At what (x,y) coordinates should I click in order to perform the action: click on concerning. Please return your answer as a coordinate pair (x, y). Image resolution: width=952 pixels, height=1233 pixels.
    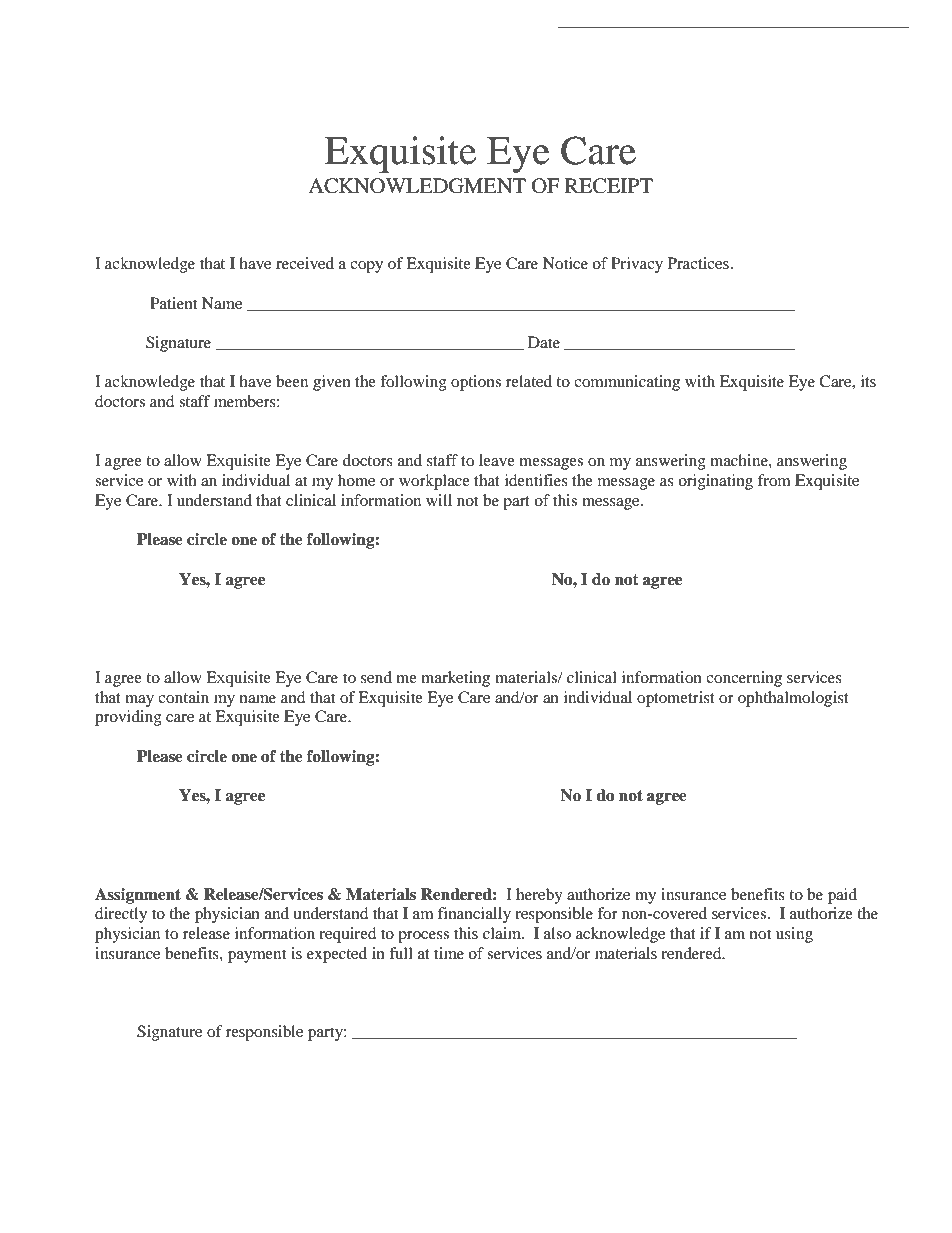
    Looking at the image, I should click on (744, 679).
